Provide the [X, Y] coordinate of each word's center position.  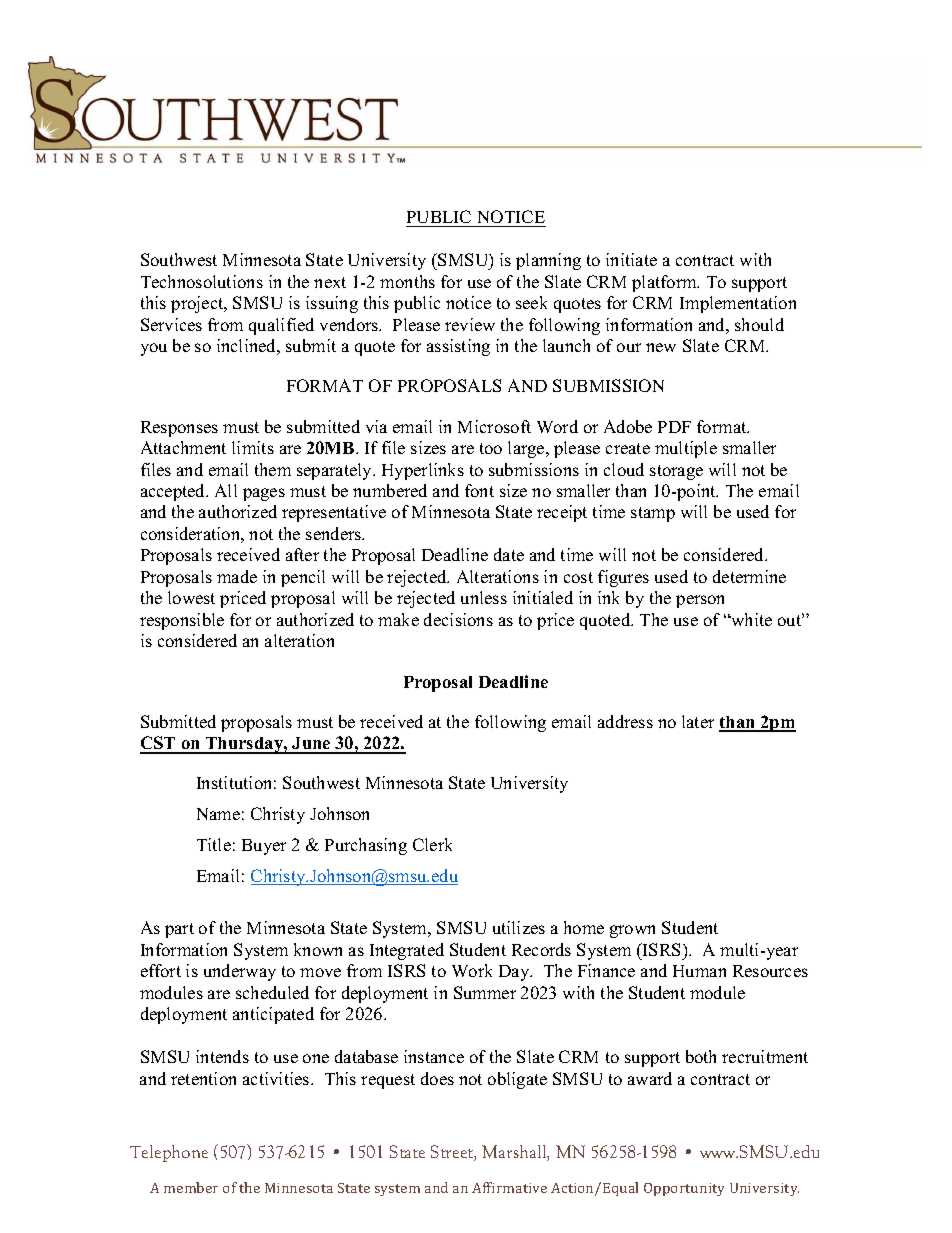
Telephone [169, 1153]
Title [214, 844]
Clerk [432, 844]
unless [484, 597]
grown [632, 931]
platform [665, 283]
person [700, 601]
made [237, 576]
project [198, 304]
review [470, 324]
